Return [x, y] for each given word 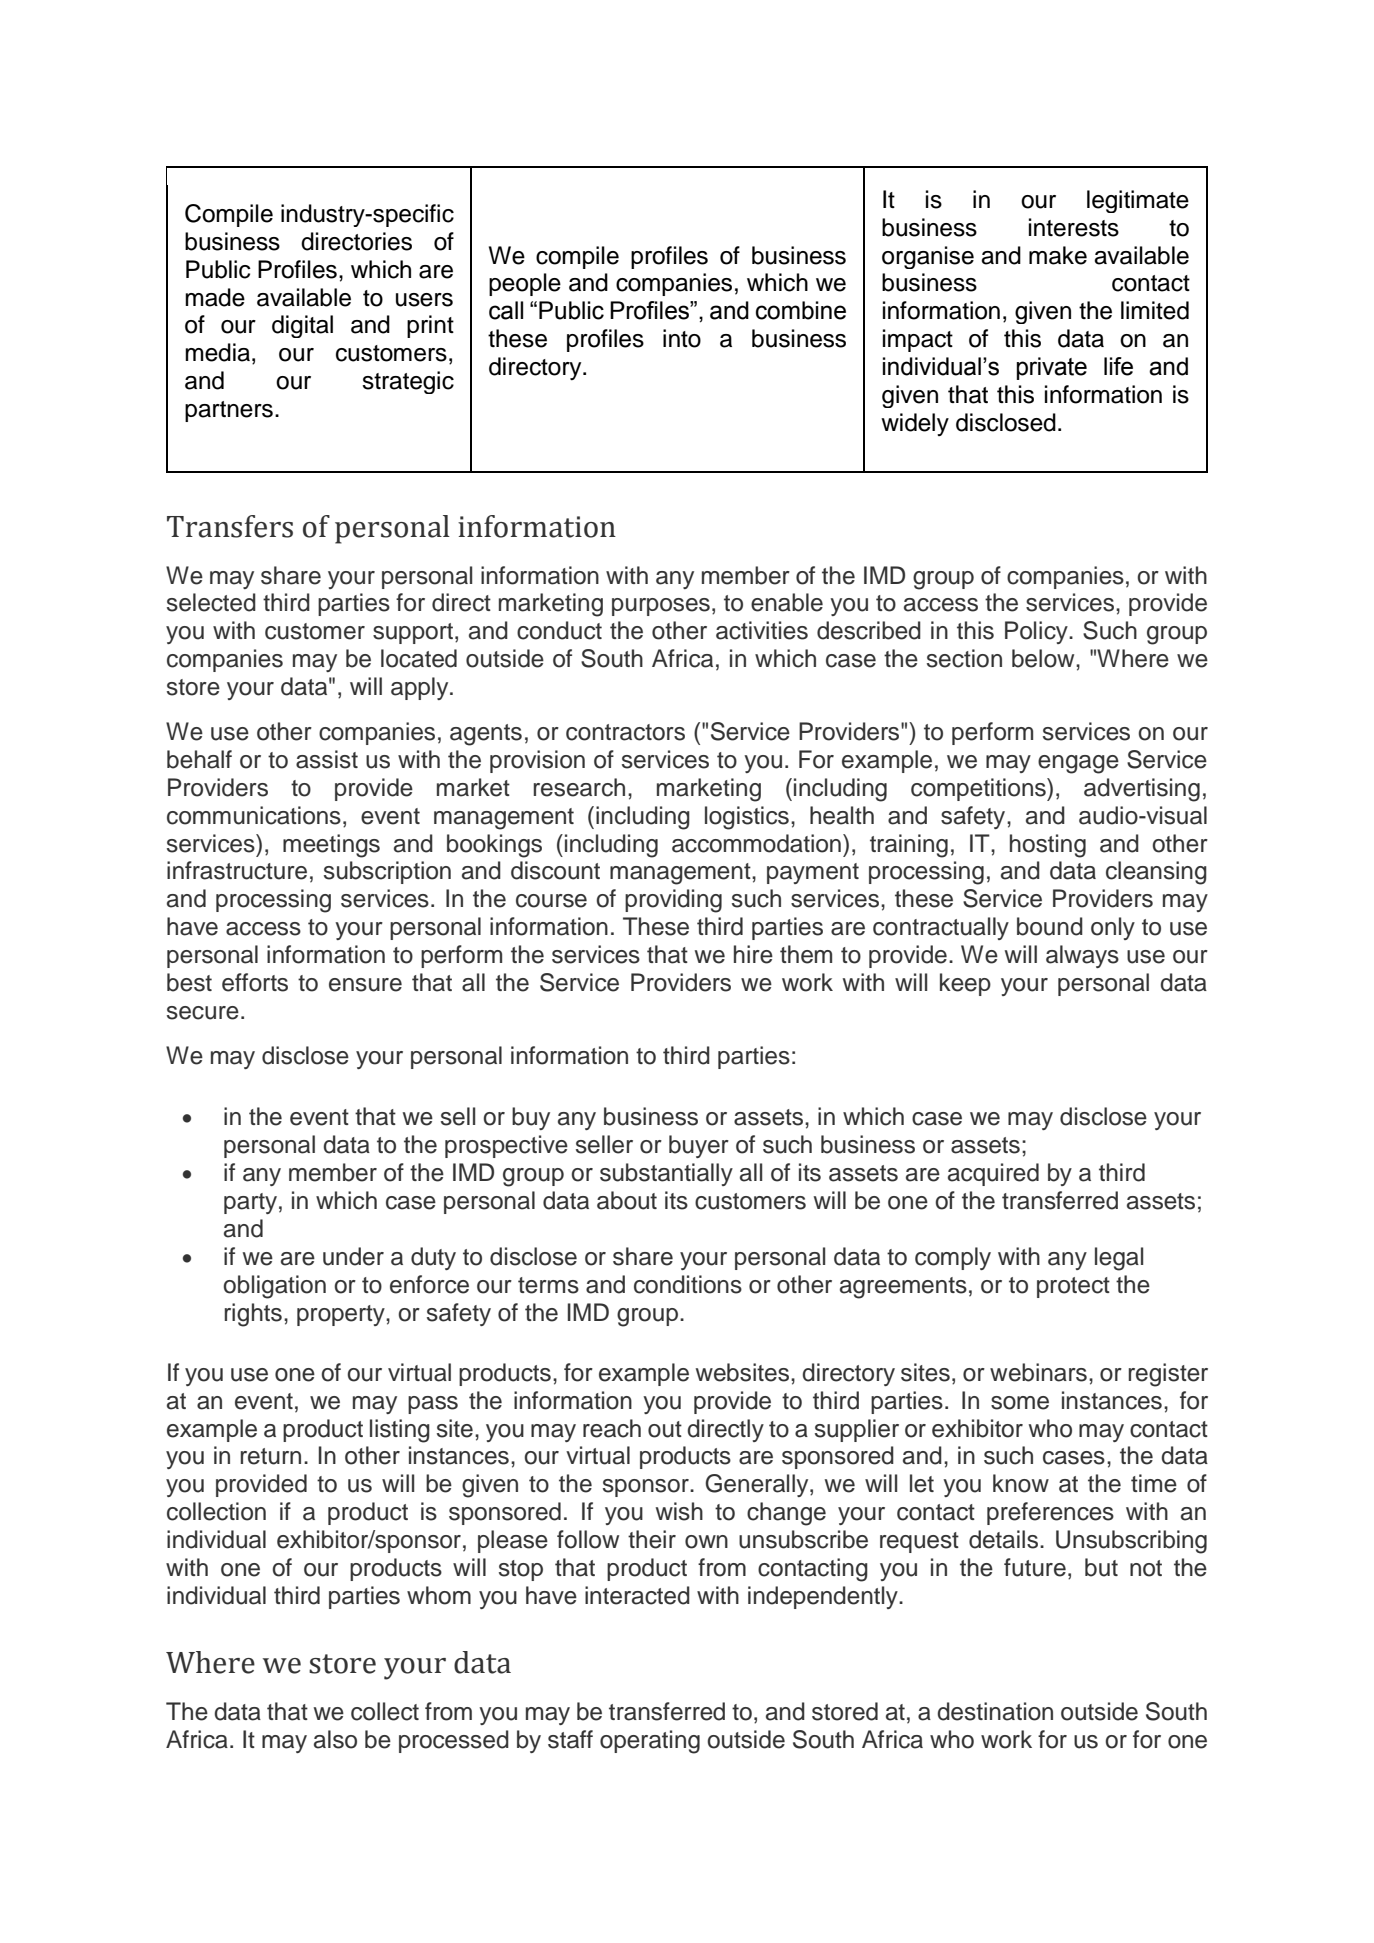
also [335, 1739]
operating [650, 1742]
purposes [661, 607]
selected [211, 602]
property [342, 1315]
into [682, 338]
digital [302, 326]
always [1082, 956]
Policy [1037, 632]
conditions [688, 1284]
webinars [1038, 1372]
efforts [255, 982]
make [1058, 255]
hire [753, 954]
